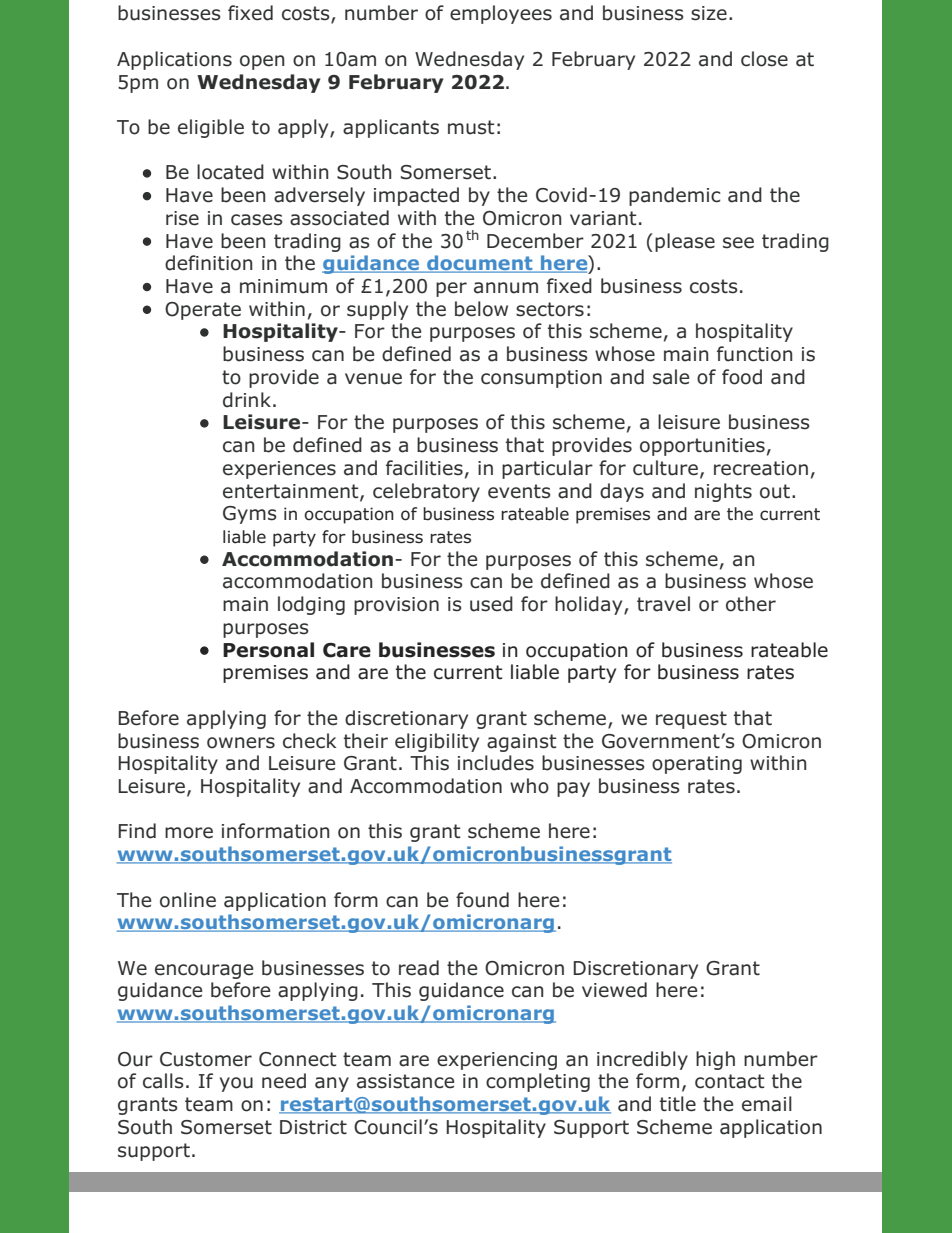 The height and width of the screenshot is (1233, 952). I want to click on drink, so click(247, 400).
